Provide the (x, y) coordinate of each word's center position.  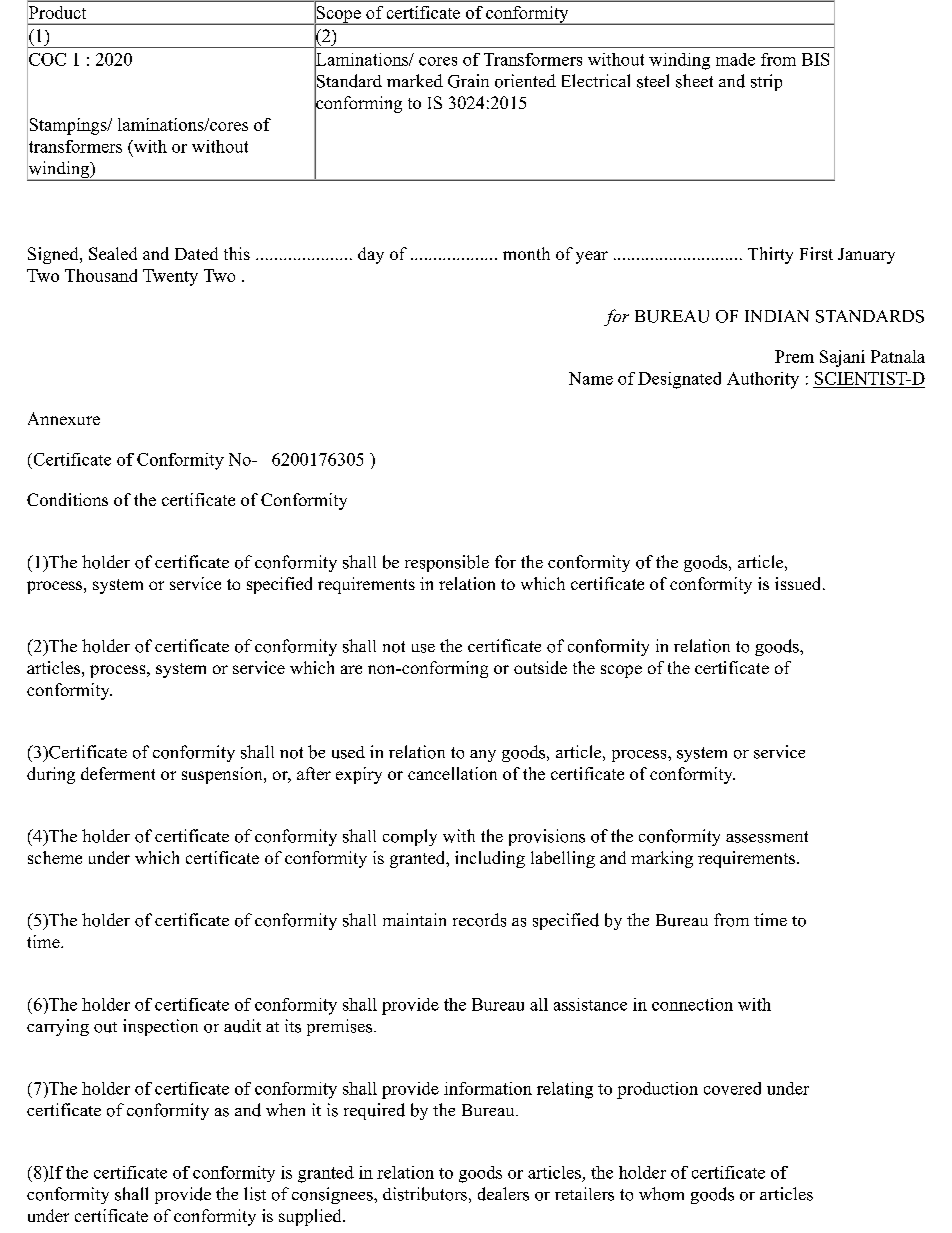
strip (766, 82)
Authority (763, 380)
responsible (447, 563)
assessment (767, 837)
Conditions (67, 499)
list (255, 1194)
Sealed (113, 253)
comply (410, 837)
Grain (468, 81)
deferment (118, 773)
